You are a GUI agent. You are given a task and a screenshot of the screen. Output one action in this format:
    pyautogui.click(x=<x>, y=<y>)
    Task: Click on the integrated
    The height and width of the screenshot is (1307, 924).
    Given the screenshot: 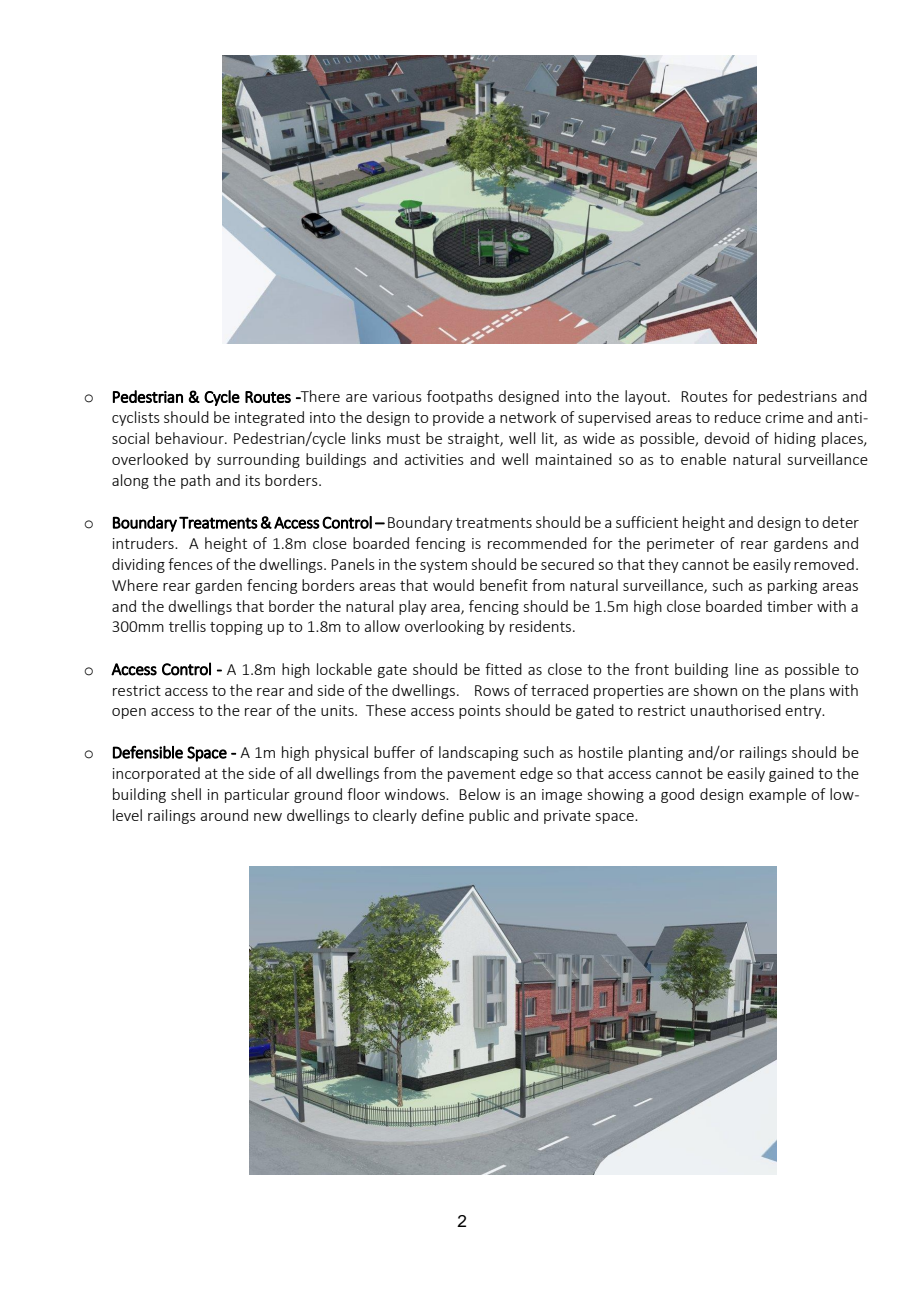 What is the action you would take?
    pyautogui.click(x=269, y=418)
